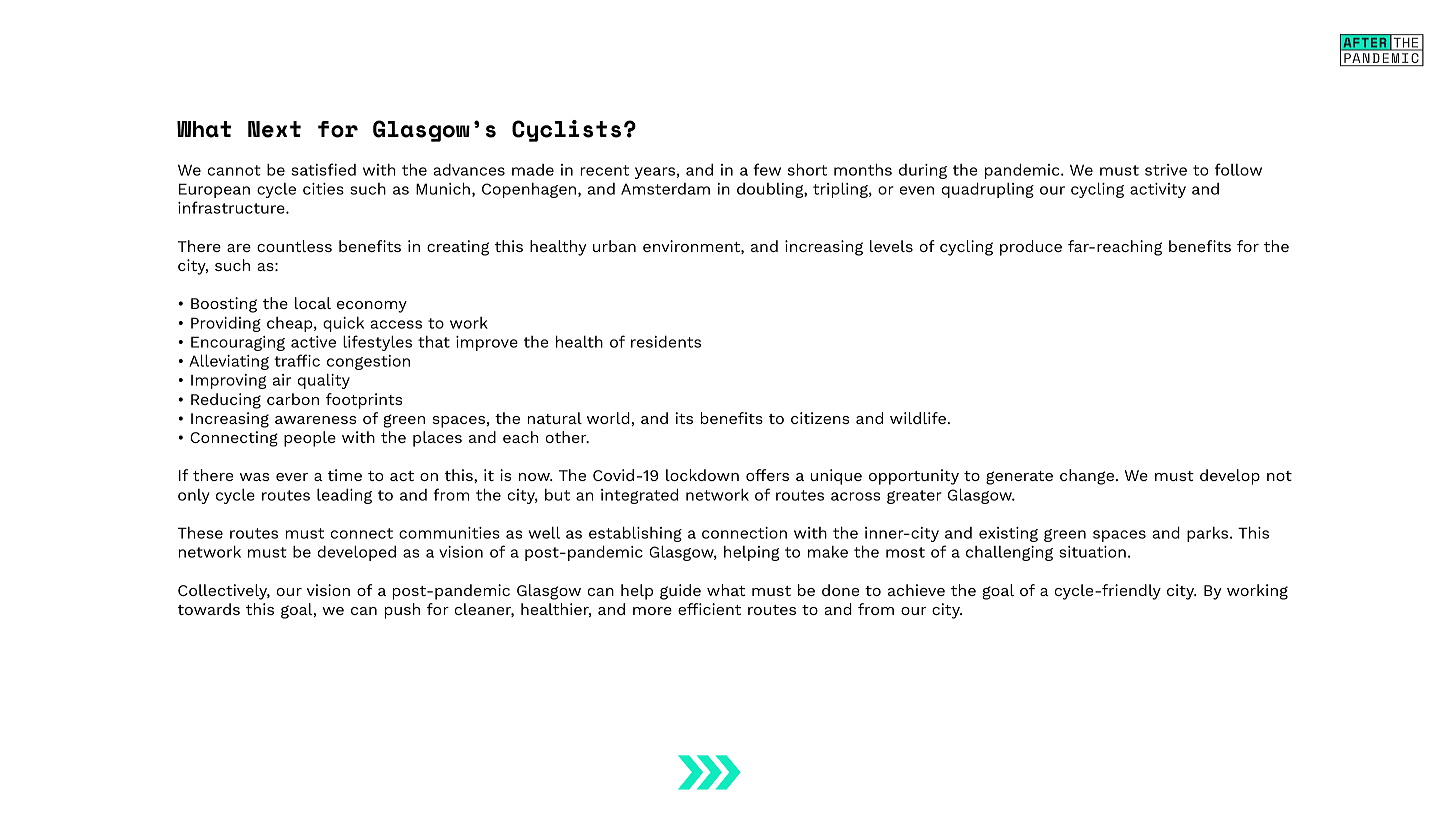 The image size is (1456, 819). I want to click on wildlife, so click(918, 418).
